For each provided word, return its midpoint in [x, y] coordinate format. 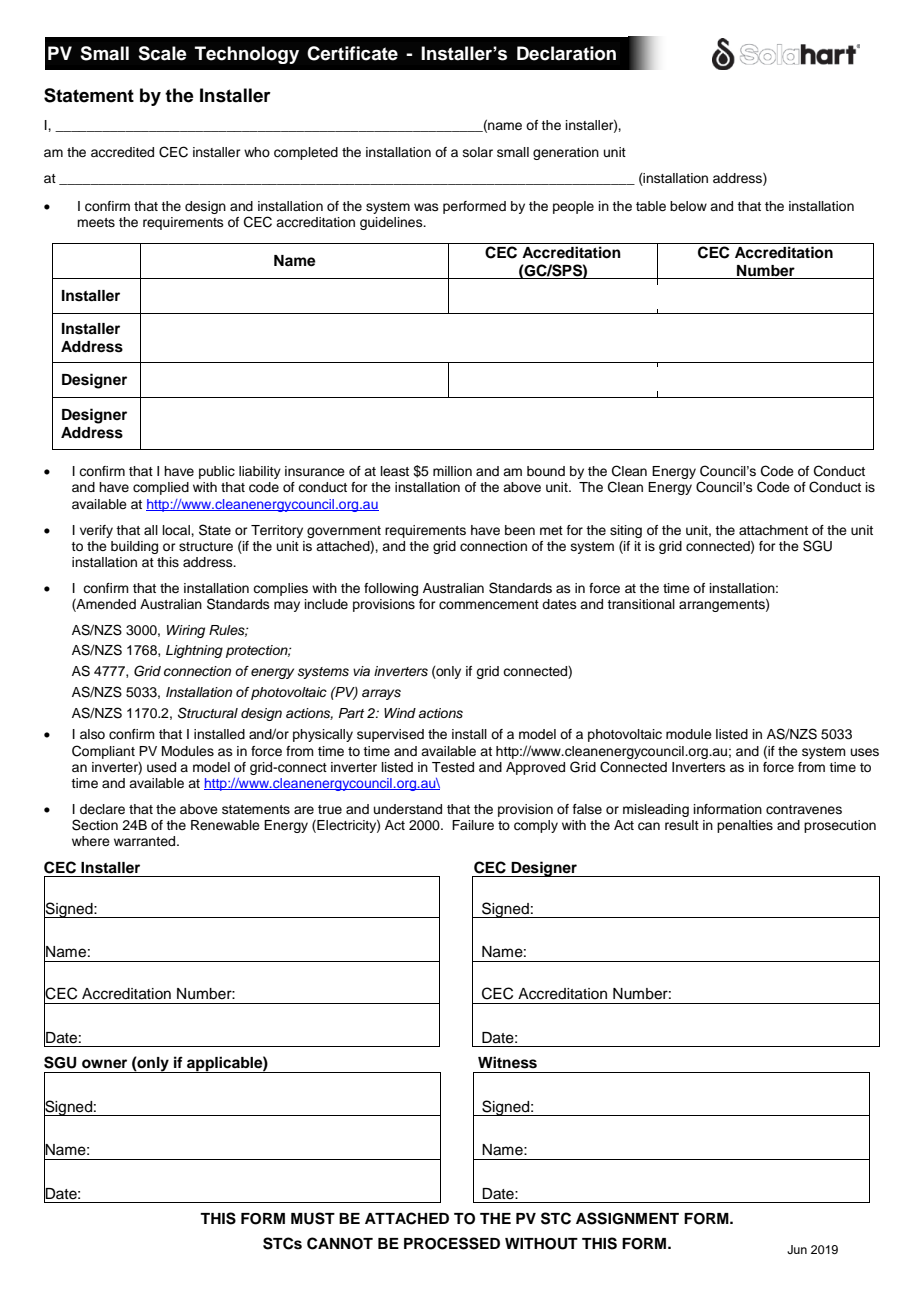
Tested [453, 767]
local [177, 530]
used [161, 767]
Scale [162, 53]
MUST [313, 1218]
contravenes [804, 809]
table [651, 206]
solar [478, 152]
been [520, 530]
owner [104, 1064]
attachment [773, 530]
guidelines [392, 223]
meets [96, 222]
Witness [507, 1062]
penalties [745, 826]
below [688, 206]
